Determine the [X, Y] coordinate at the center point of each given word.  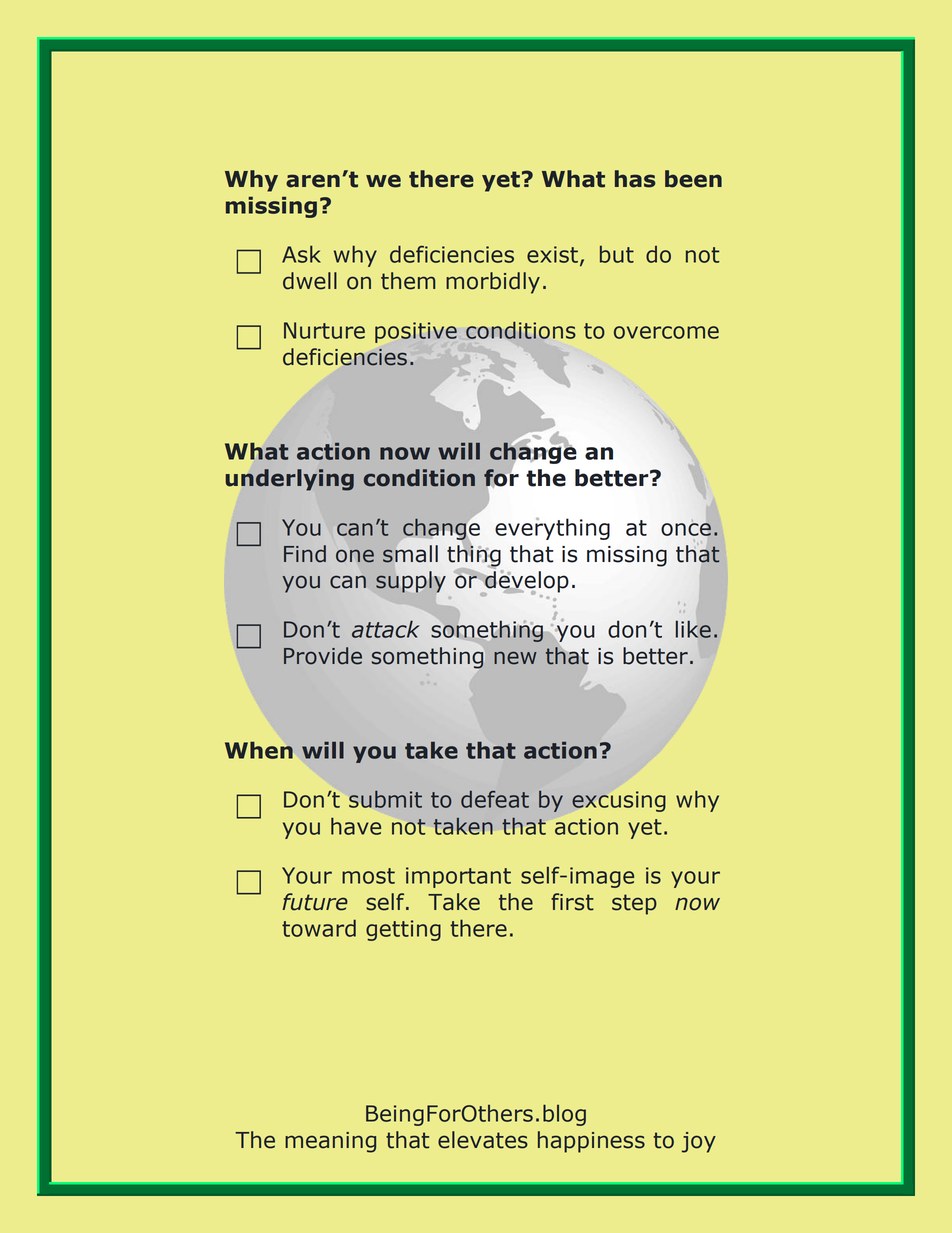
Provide [323, 656]
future [315, 902]
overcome [666, 332]
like [693, 629]
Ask [301, 254]
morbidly [493, 283]
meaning [330, 1142]
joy [699, 1142]
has [635, 179]
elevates [483, 1140]
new [515, 658]
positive [416, 332]
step [634, 904]
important [458, 877]
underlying [290, 480]
